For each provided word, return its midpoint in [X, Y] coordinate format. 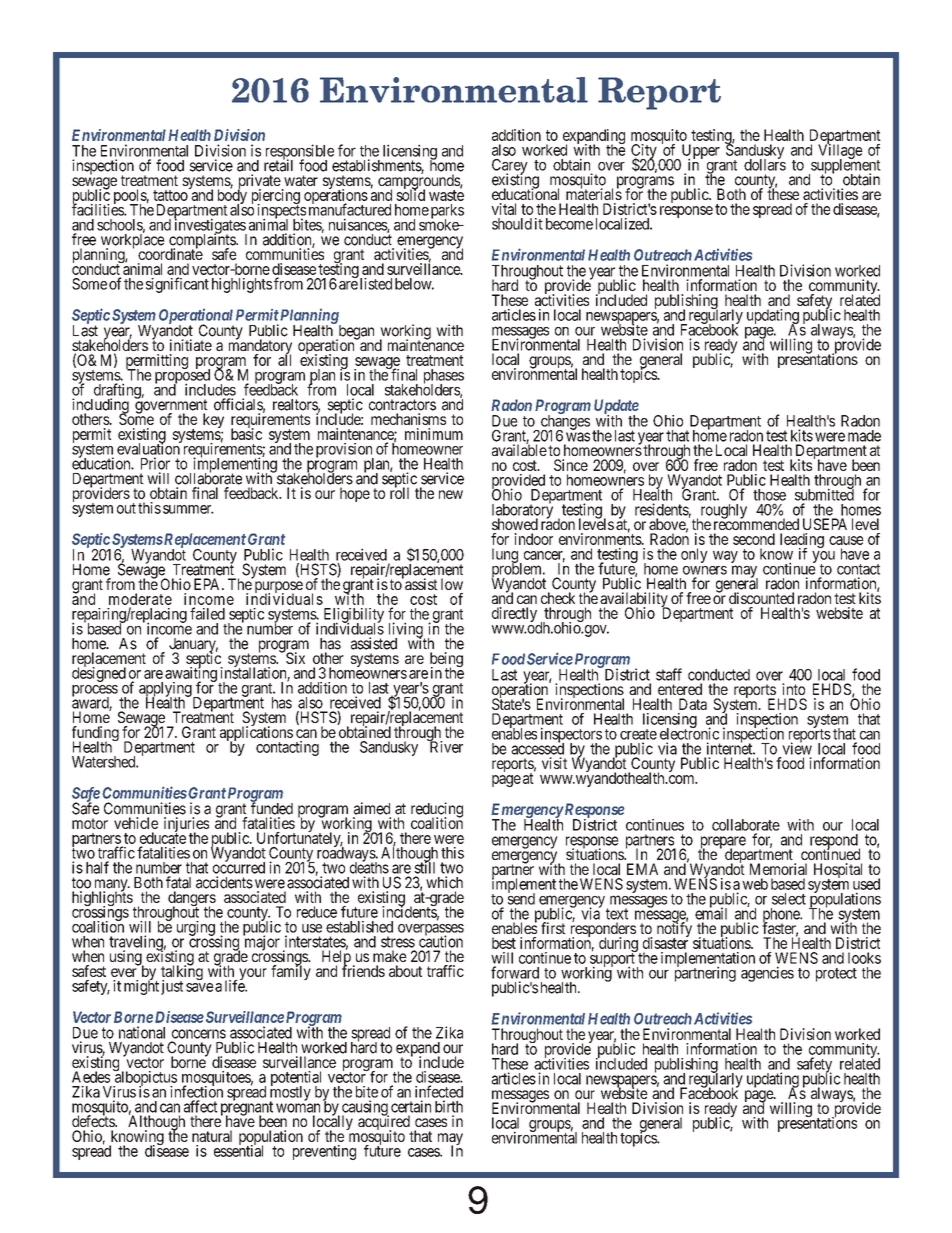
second [754, 539]
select [789, 899]
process [95, 692]
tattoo [170, 195]
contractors [402, 405]
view [797, 748]
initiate [191, 345]
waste [446, 195]
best [504, 943]
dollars [765, 164]
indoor [533, 539]
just [172, 987]
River [445, 746]
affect [201, 1106]
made [864, 436]
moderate [140, 599]
